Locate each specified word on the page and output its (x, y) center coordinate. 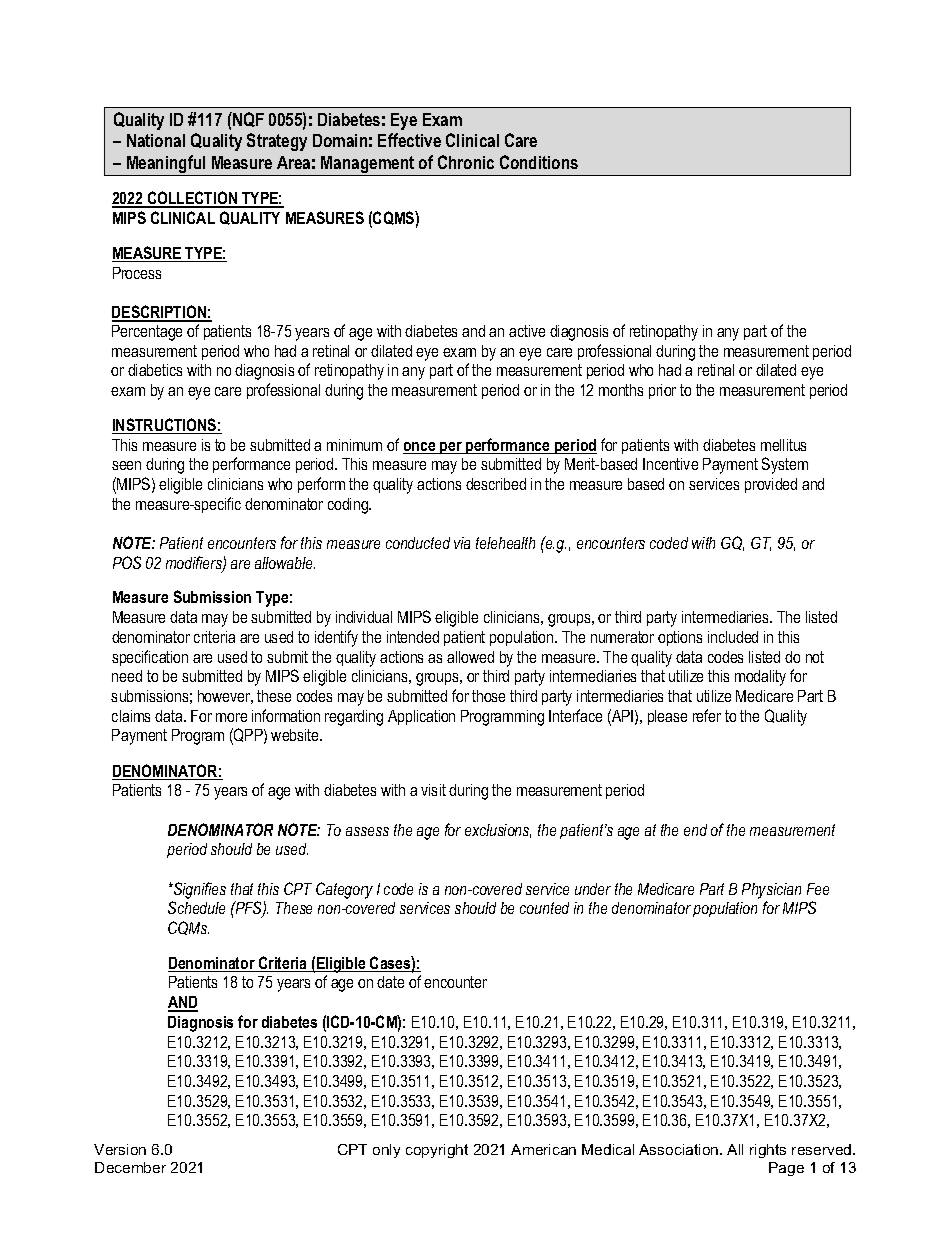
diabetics (155, 370)
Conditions (539, 162)
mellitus (783, 445)
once (420, 448)
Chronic (466, 162)
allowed (470, 657)
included (733, 637)
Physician (771, 891)
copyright (437, 1151)
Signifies (199, 890)
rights (768, 1151)
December (130, 1167)
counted (544, 908)
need (127, 676)
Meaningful (166, 165)
